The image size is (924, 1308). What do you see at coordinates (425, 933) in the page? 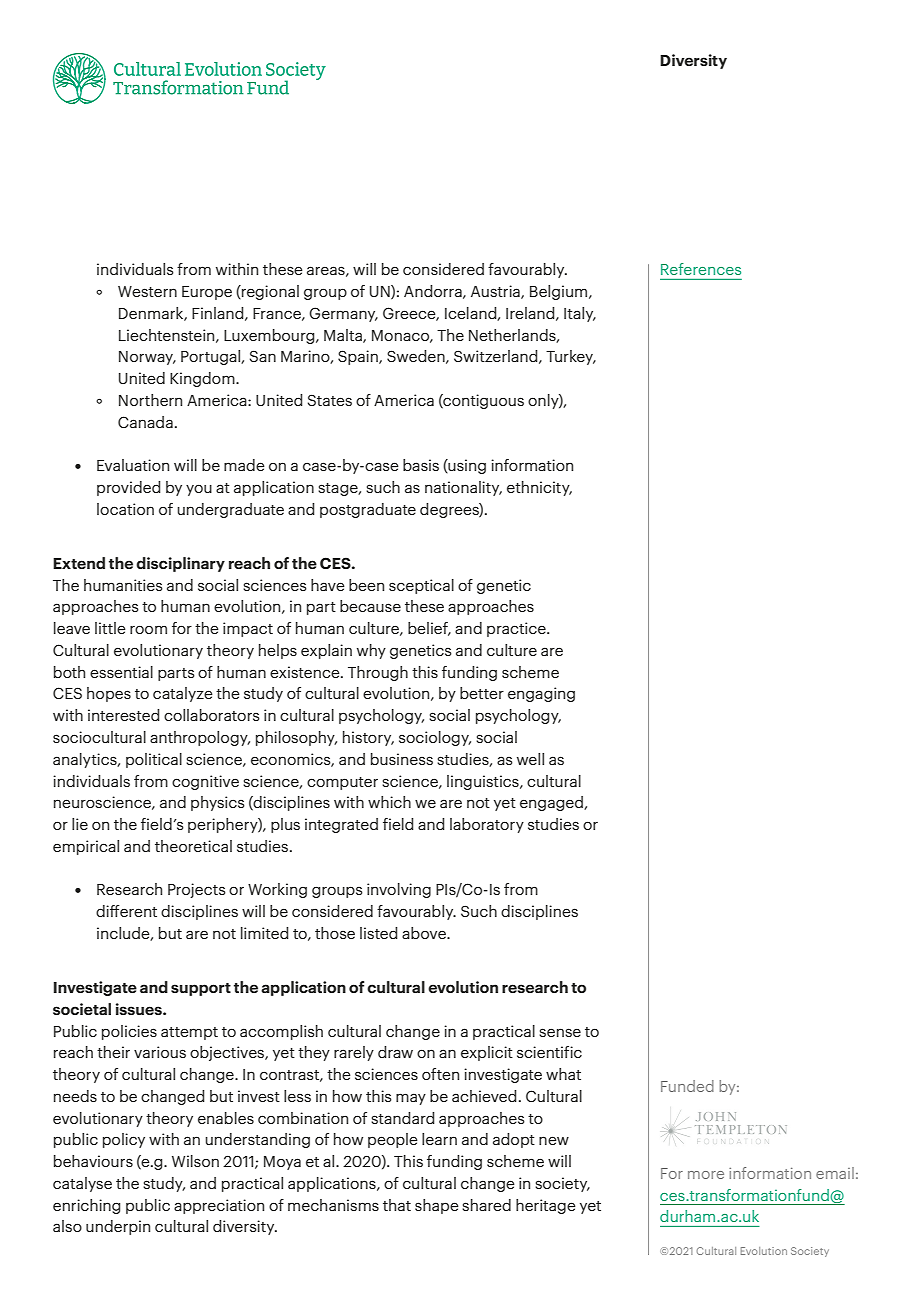
I see `above` at bounding box center [425, 933].
